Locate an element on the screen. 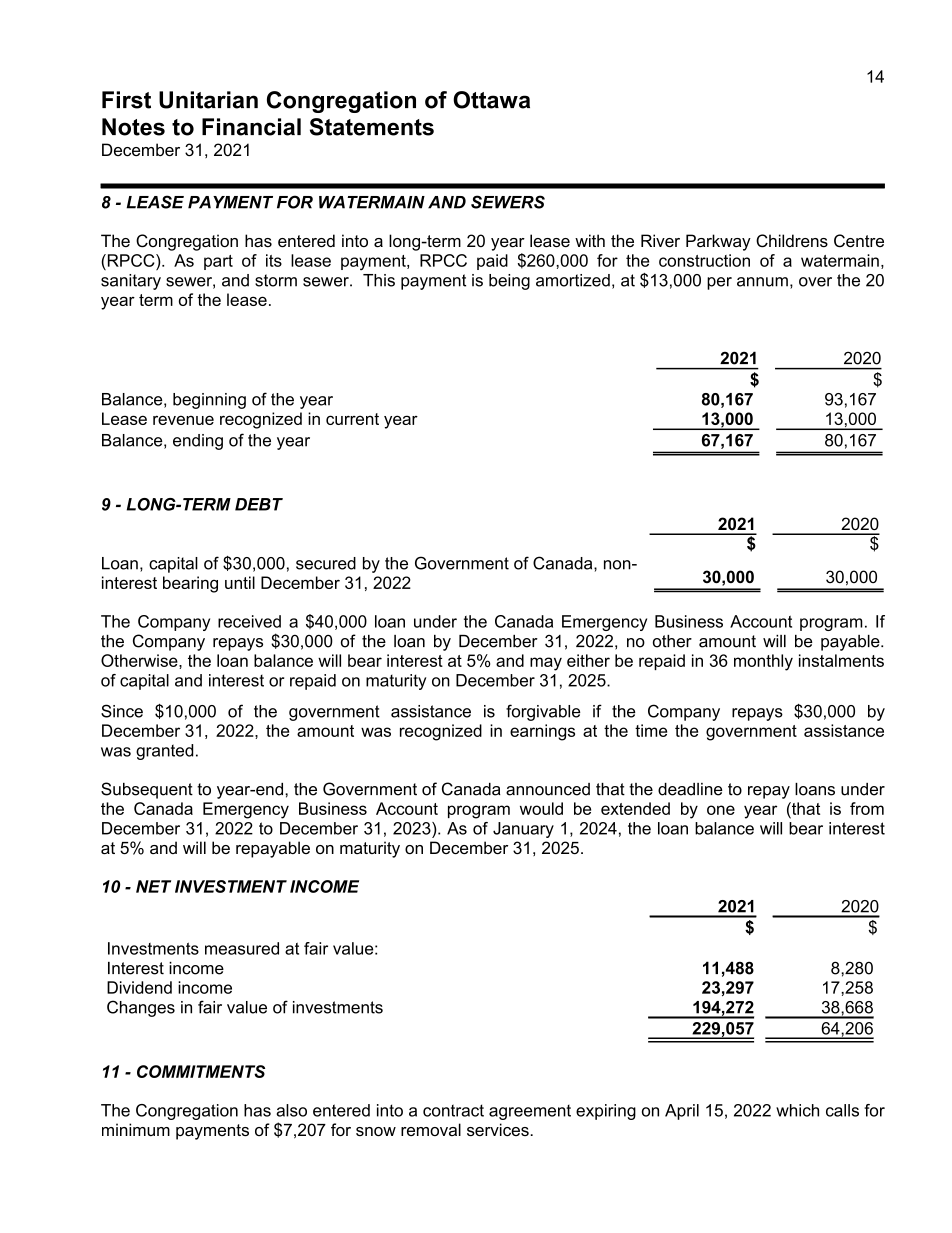  which is located at coordinates (797, 1110).
